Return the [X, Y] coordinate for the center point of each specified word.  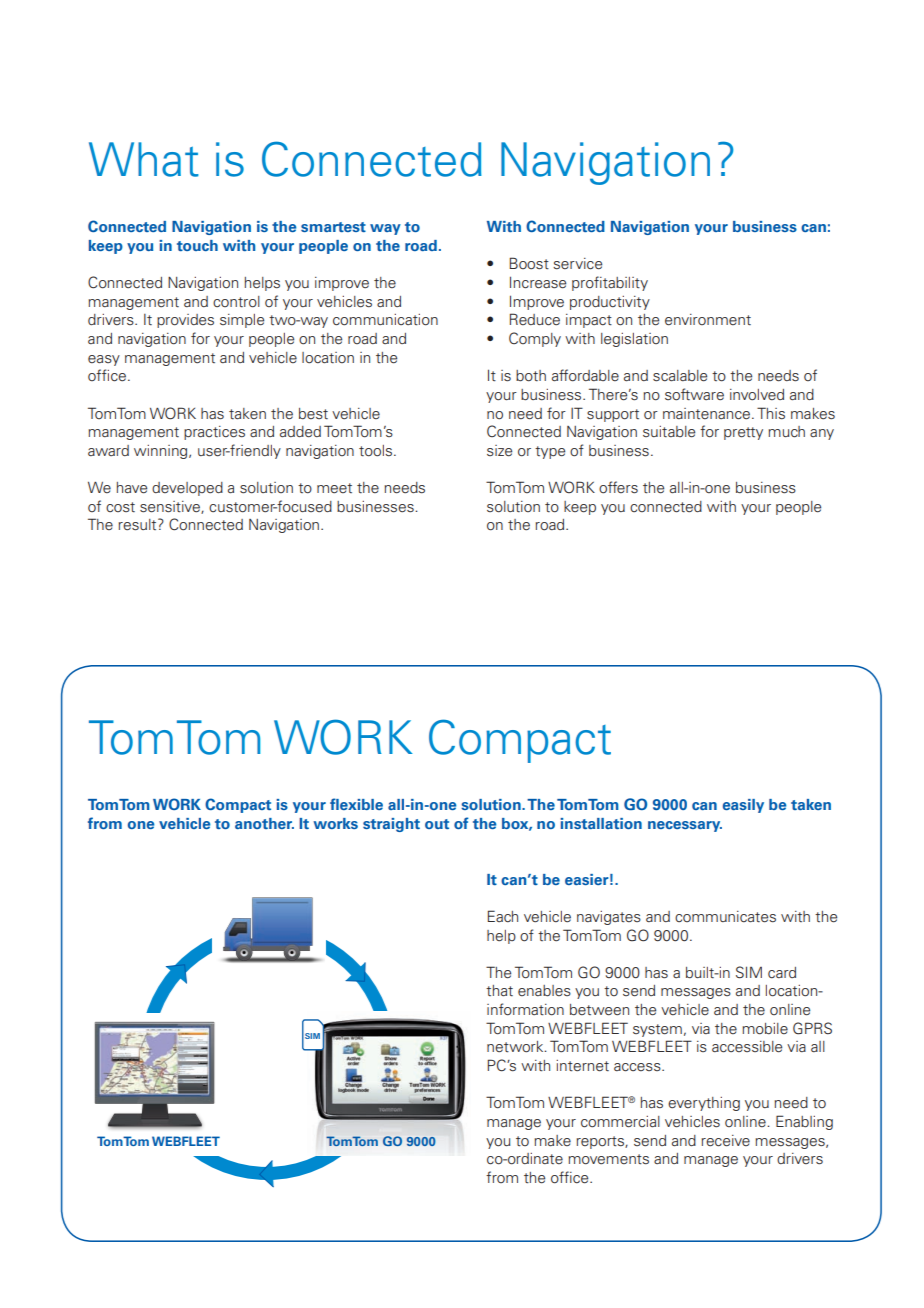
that [499, 990]
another [264, 823]
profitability [610, 283]
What [144, 159]
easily [743, 806]
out [437, 824]
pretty [743, 433]
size [499, 451]
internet [582, 1066]
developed [187, 489]
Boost [529, 263]
